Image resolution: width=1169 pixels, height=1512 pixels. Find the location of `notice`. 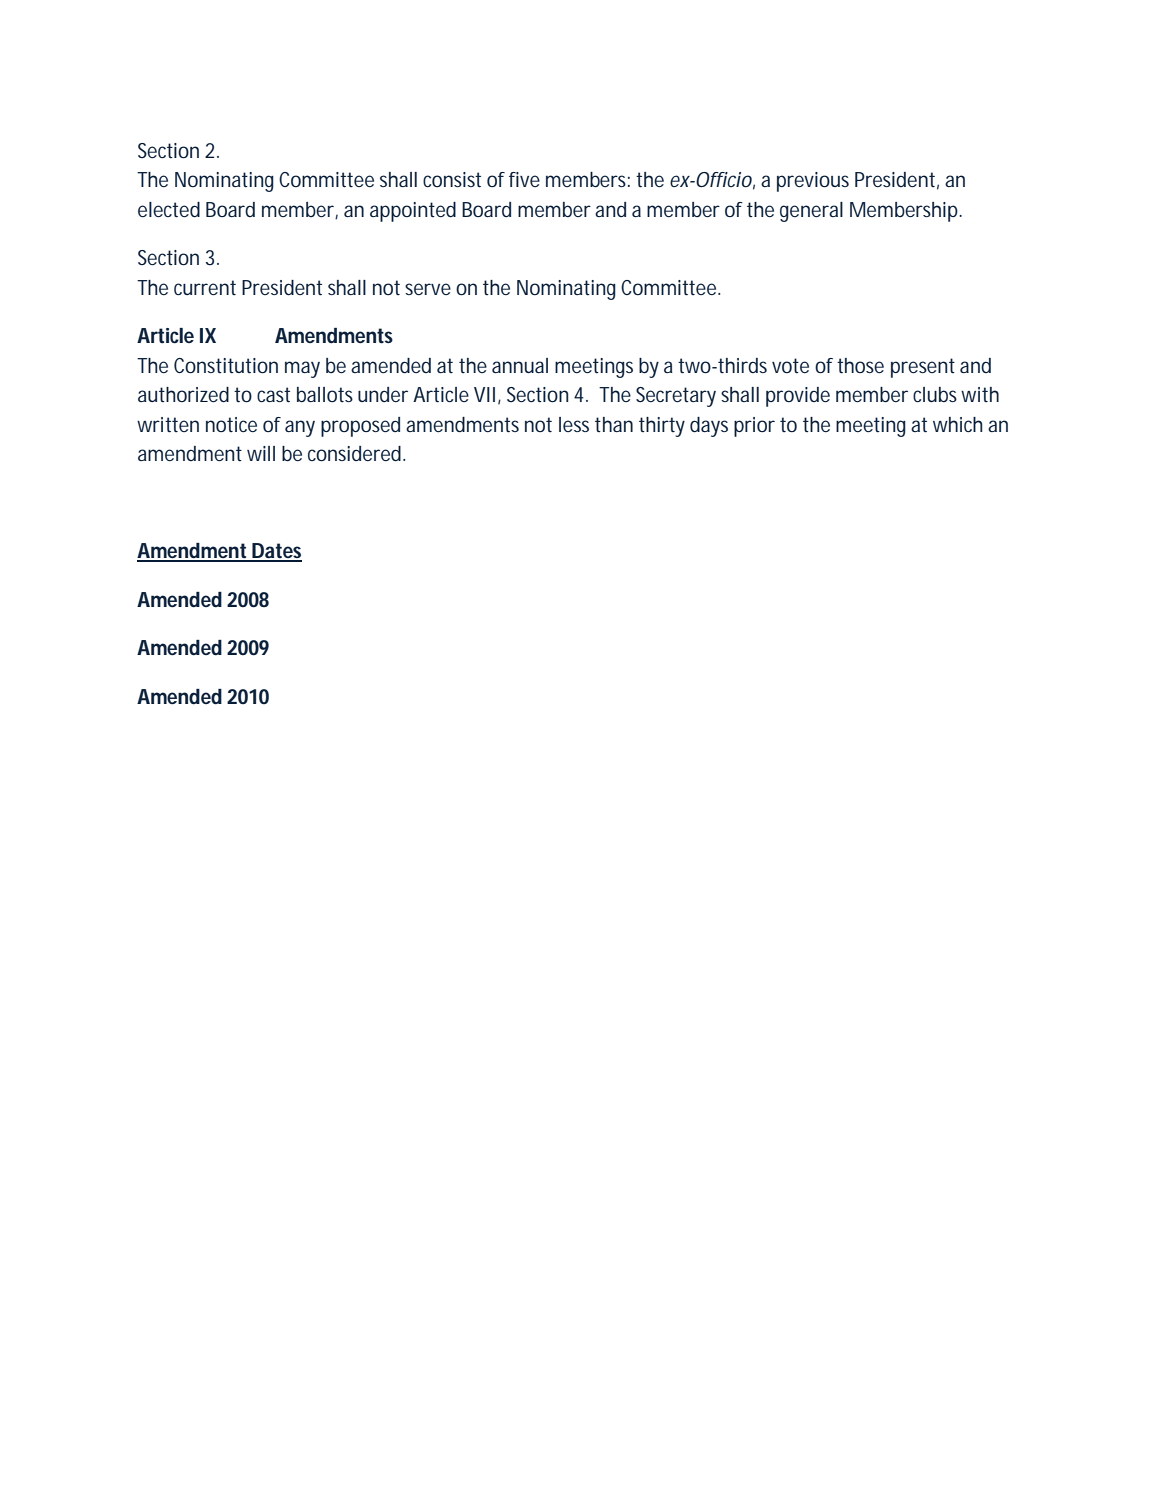

notice is located at coordinates (231, 424).
